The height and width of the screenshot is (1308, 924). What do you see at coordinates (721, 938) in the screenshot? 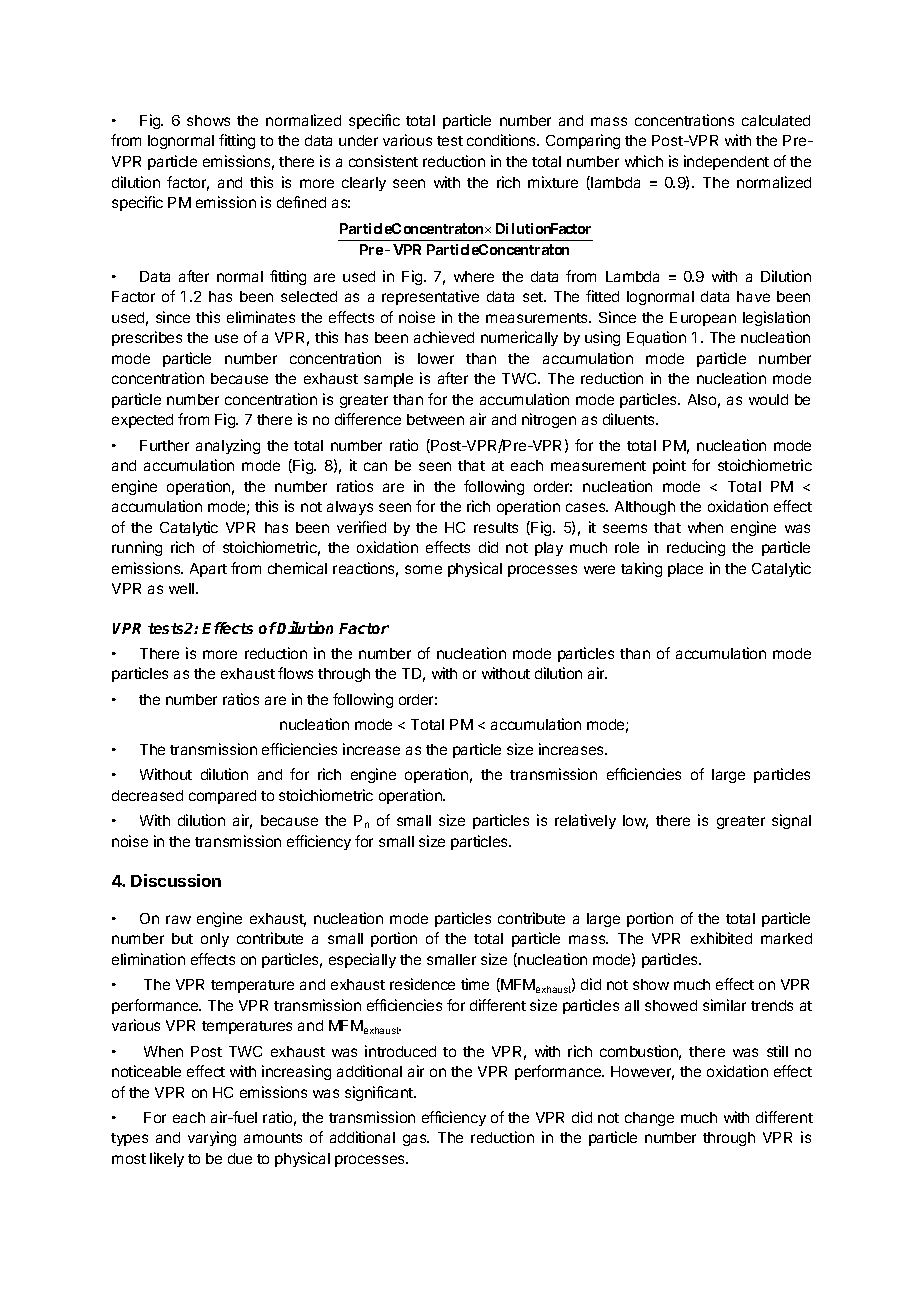
I see `exhibited` at bounding box center [721, 938].
